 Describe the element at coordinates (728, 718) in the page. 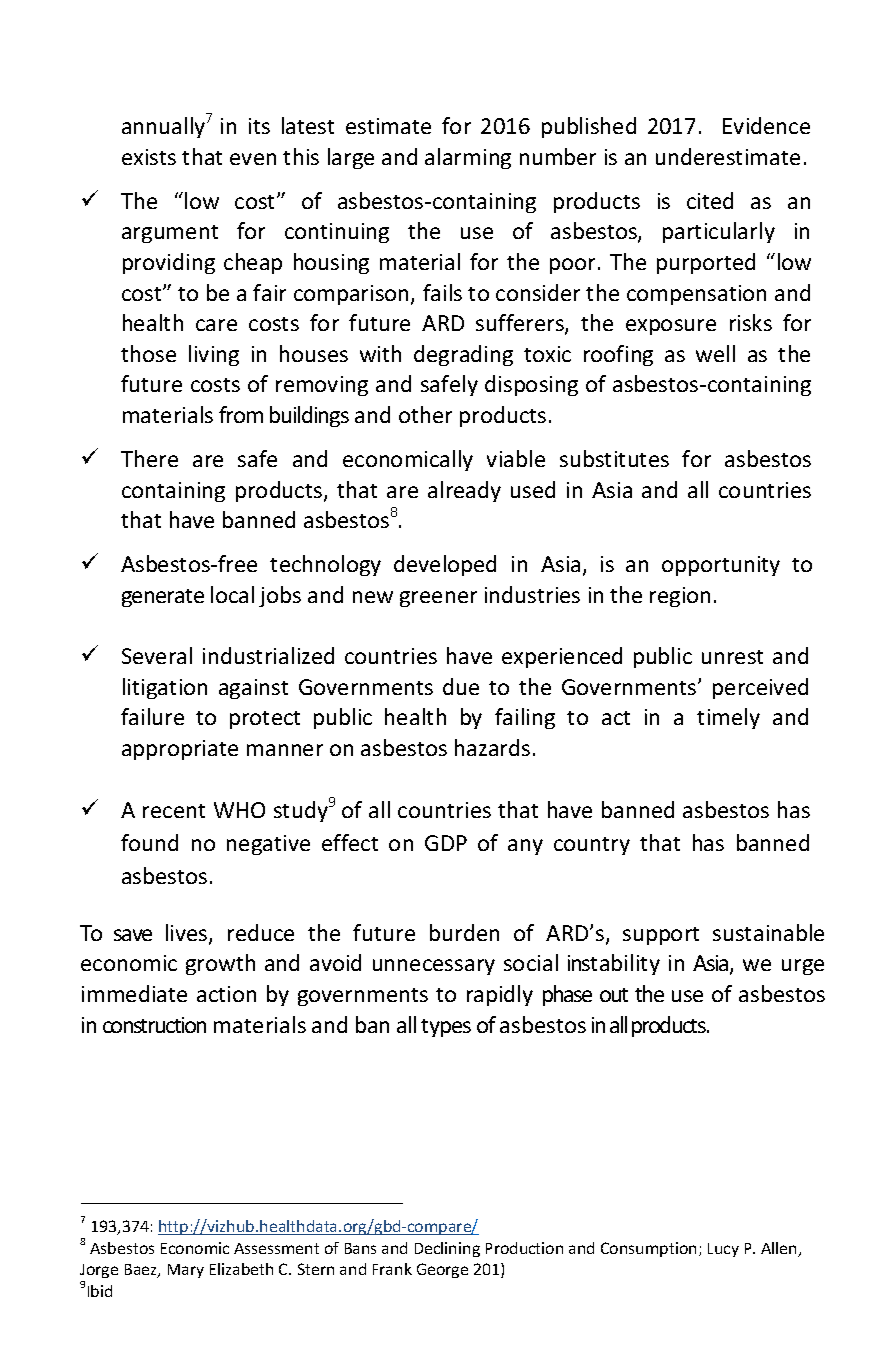

I see `timely` at that location.
